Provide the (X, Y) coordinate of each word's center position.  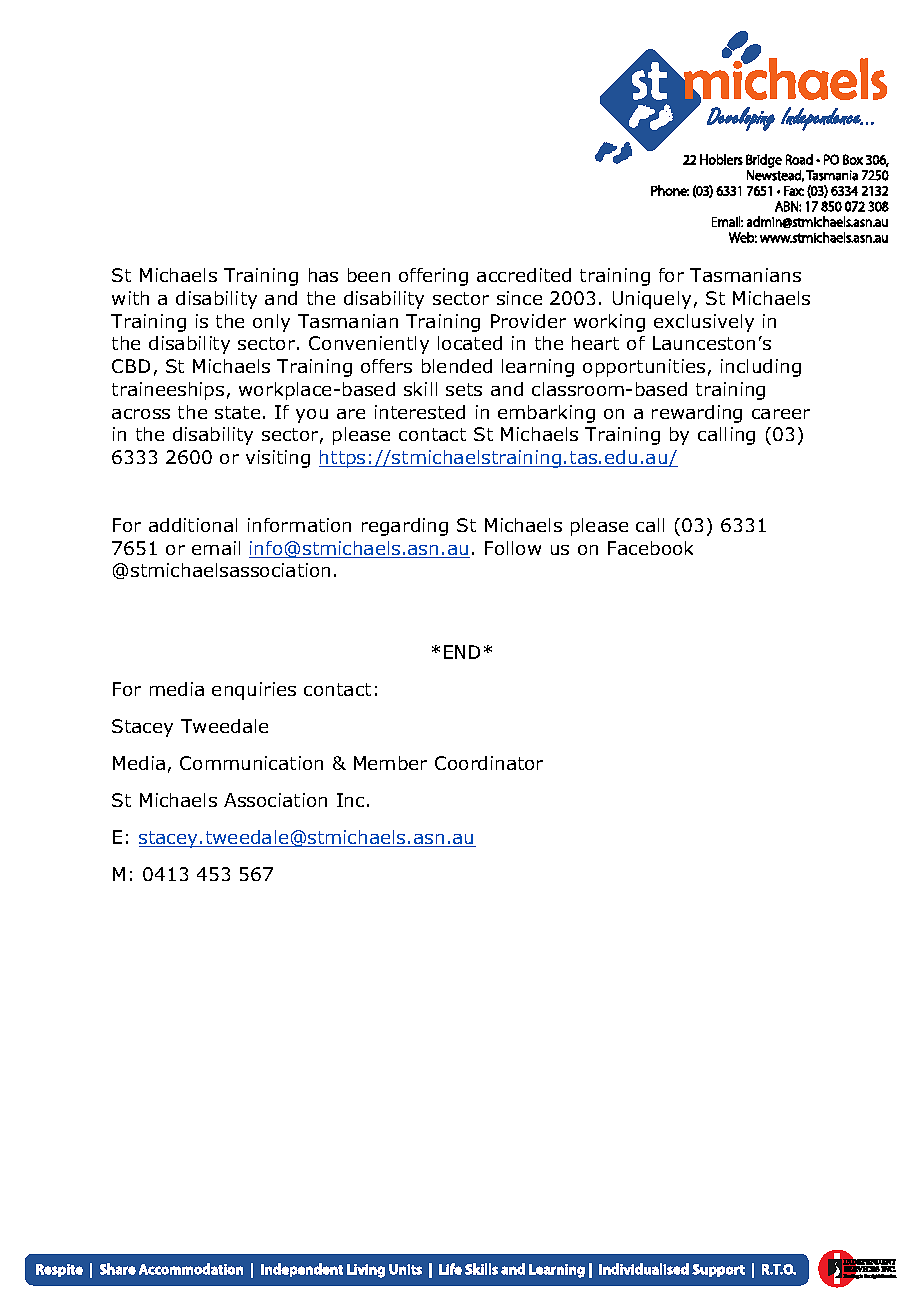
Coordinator (489, 763)
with (130, 298)
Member (390, 763)
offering (433, 277)
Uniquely (652, 300)
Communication (251, 763)
